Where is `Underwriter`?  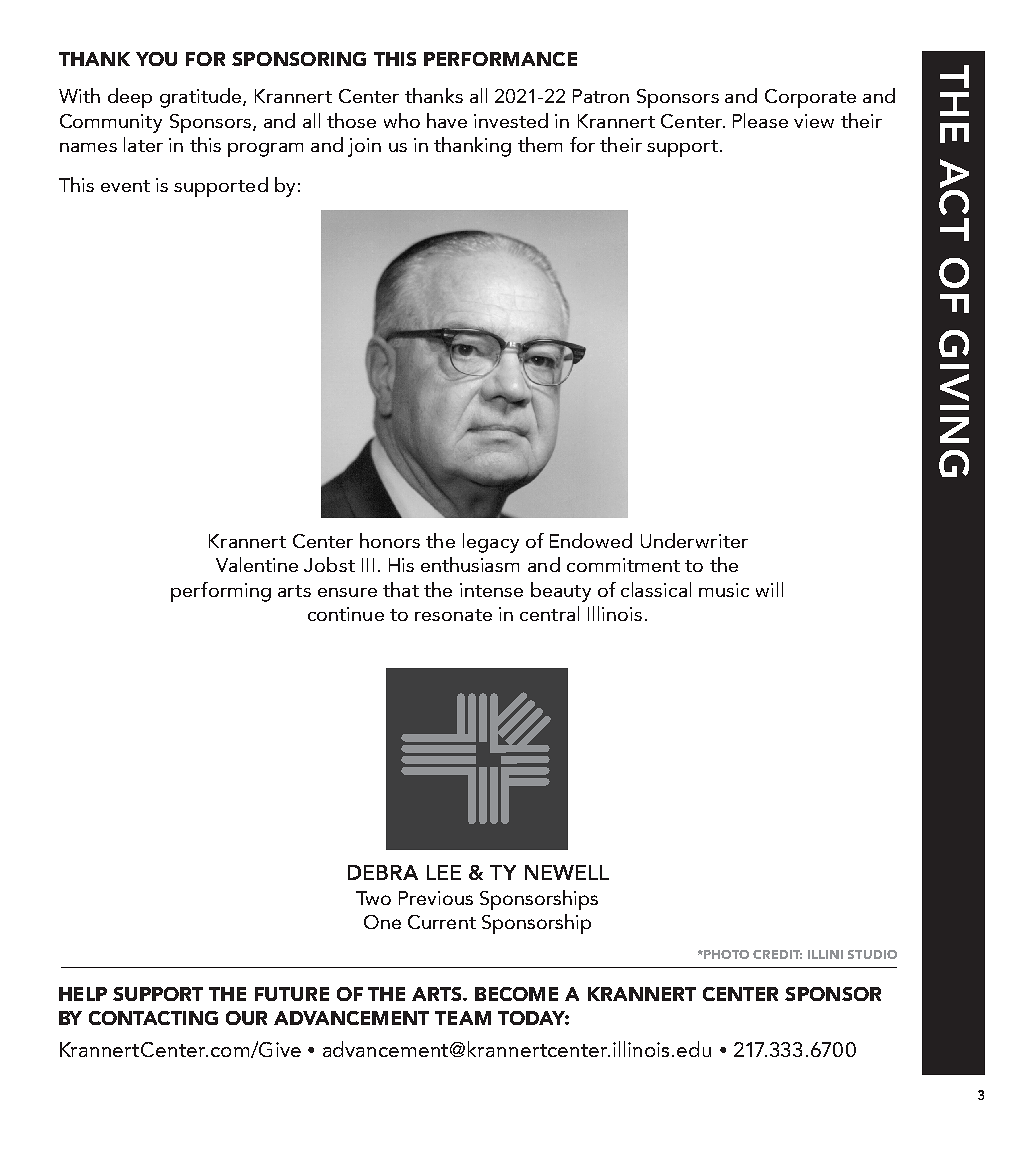 Underwriter is located at coordinates (694, 540).
